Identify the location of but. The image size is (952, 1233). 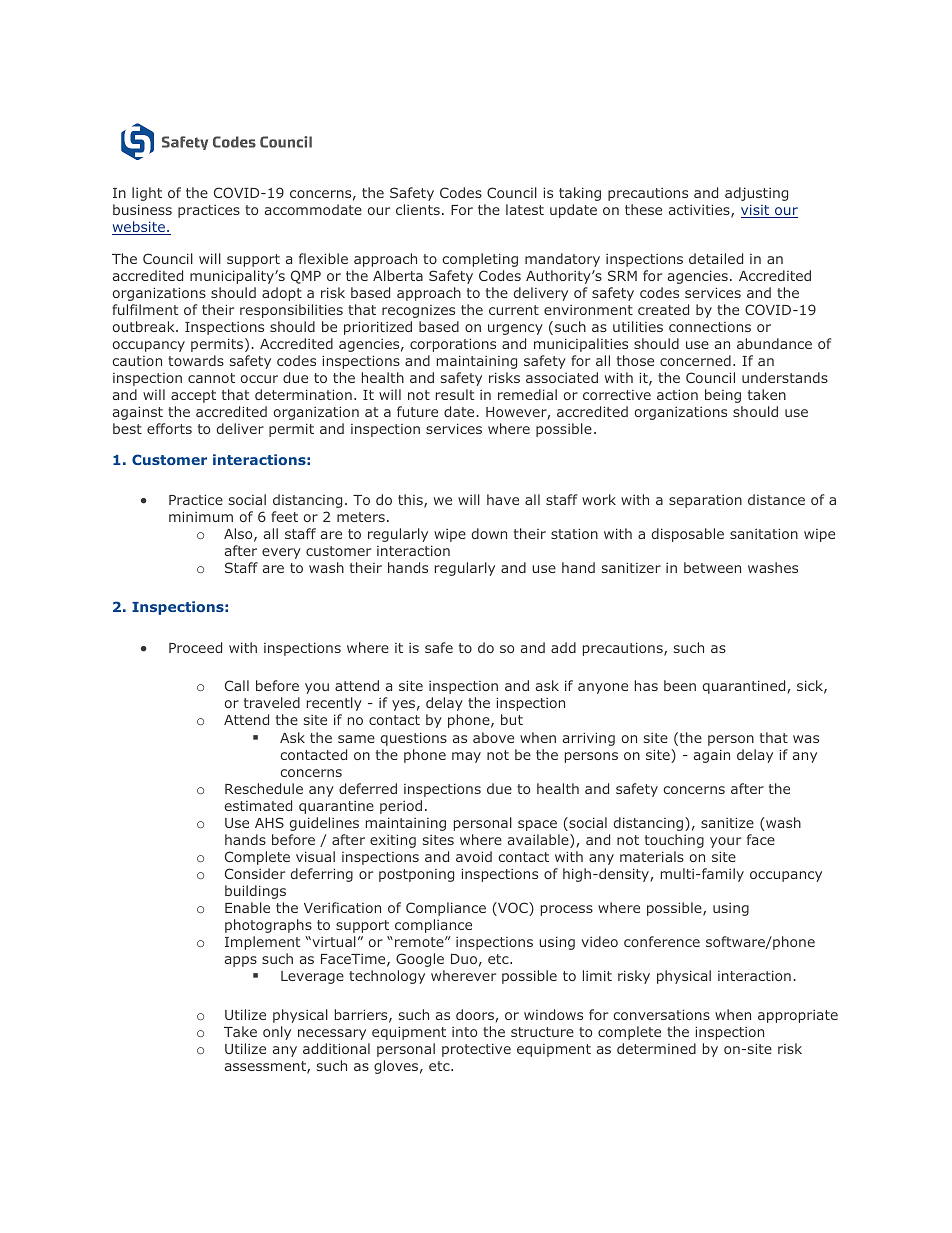
(512, 719).
